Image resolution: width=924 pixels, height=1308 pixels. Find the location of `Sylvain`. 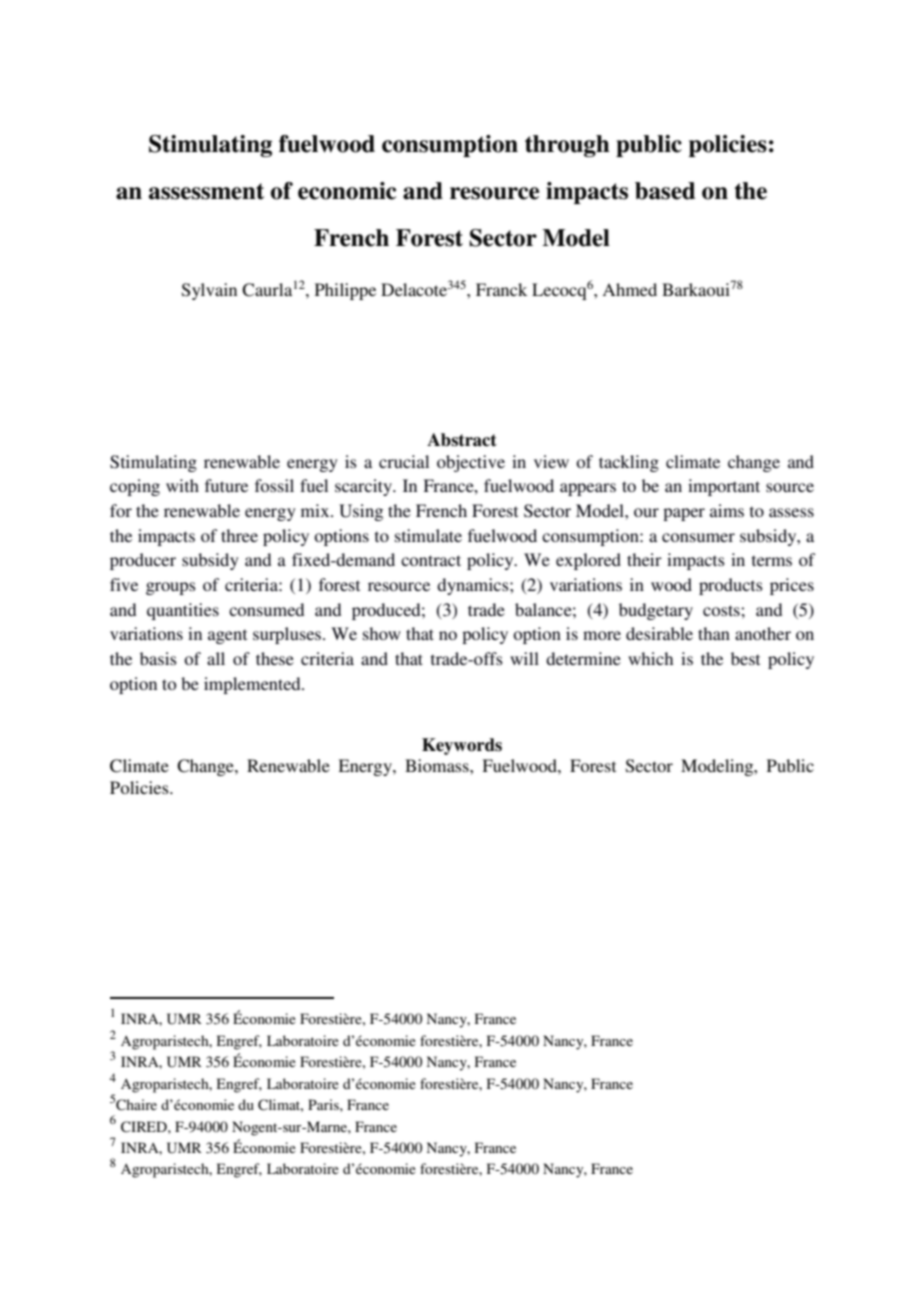

Sylvain is located at coordinates (209, 291).
